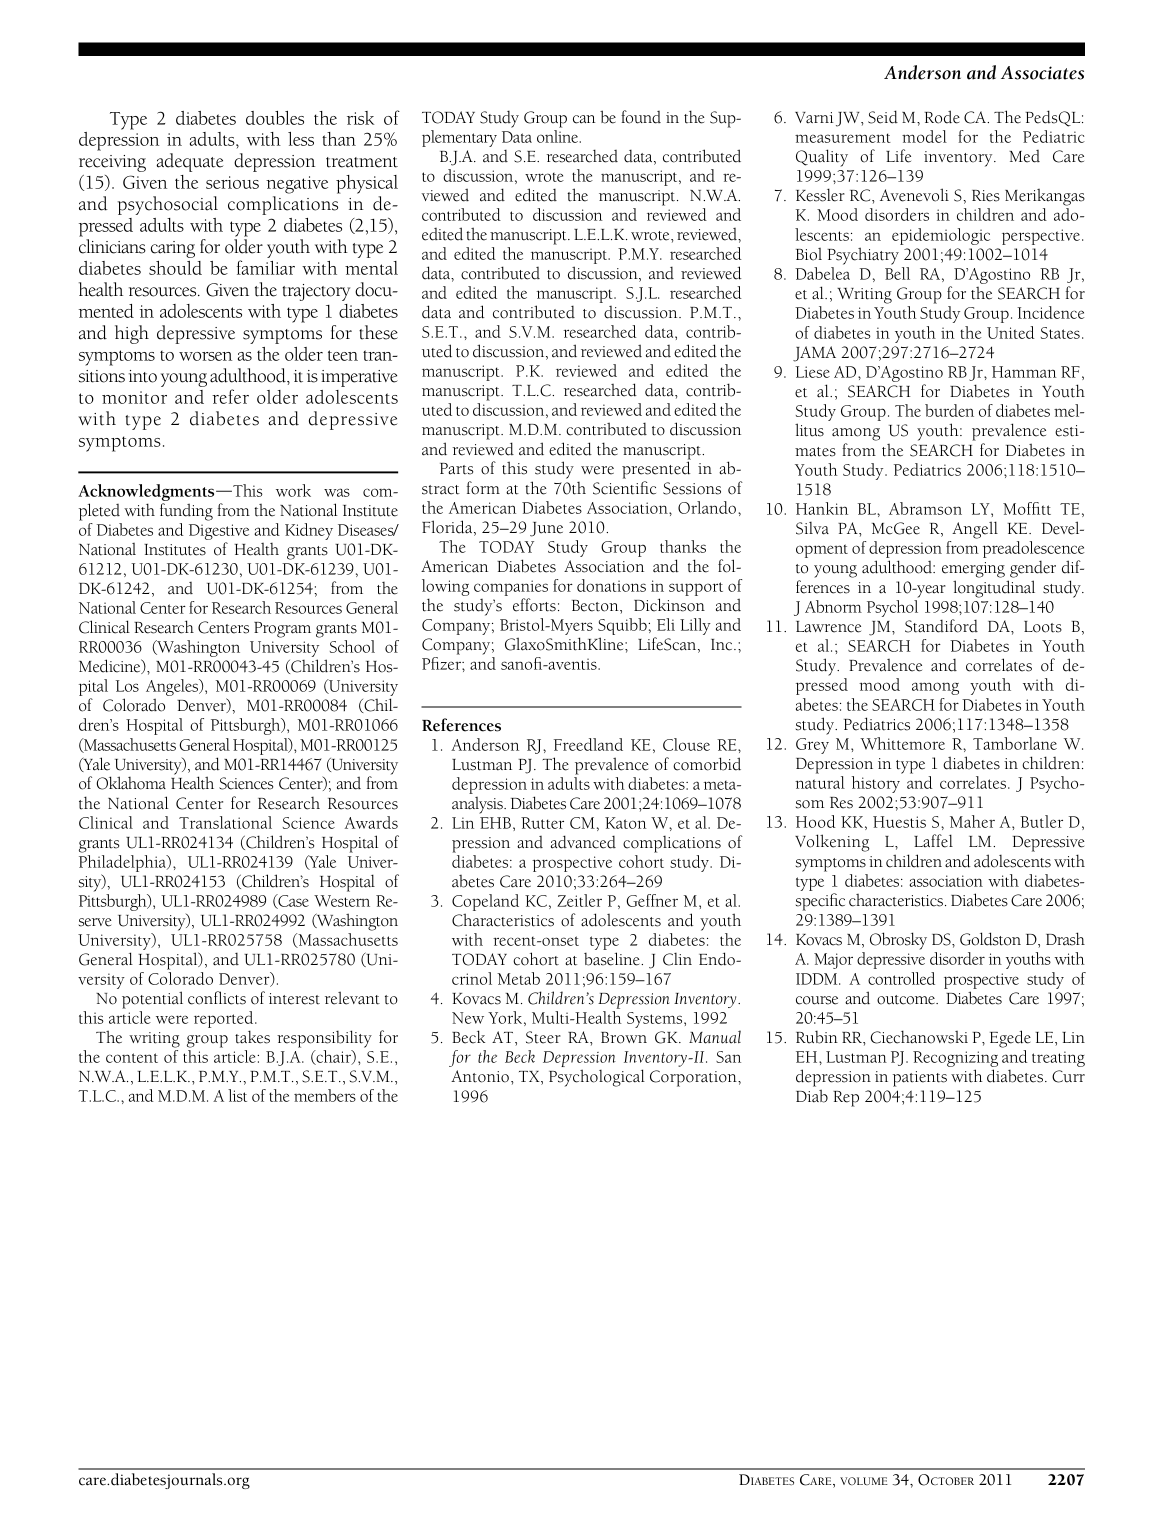 The image size is (1163, 1534). What do you see at coordinates (942, 117) in the screenshot?
I see `Rode` at bounding box center [942, 117].
